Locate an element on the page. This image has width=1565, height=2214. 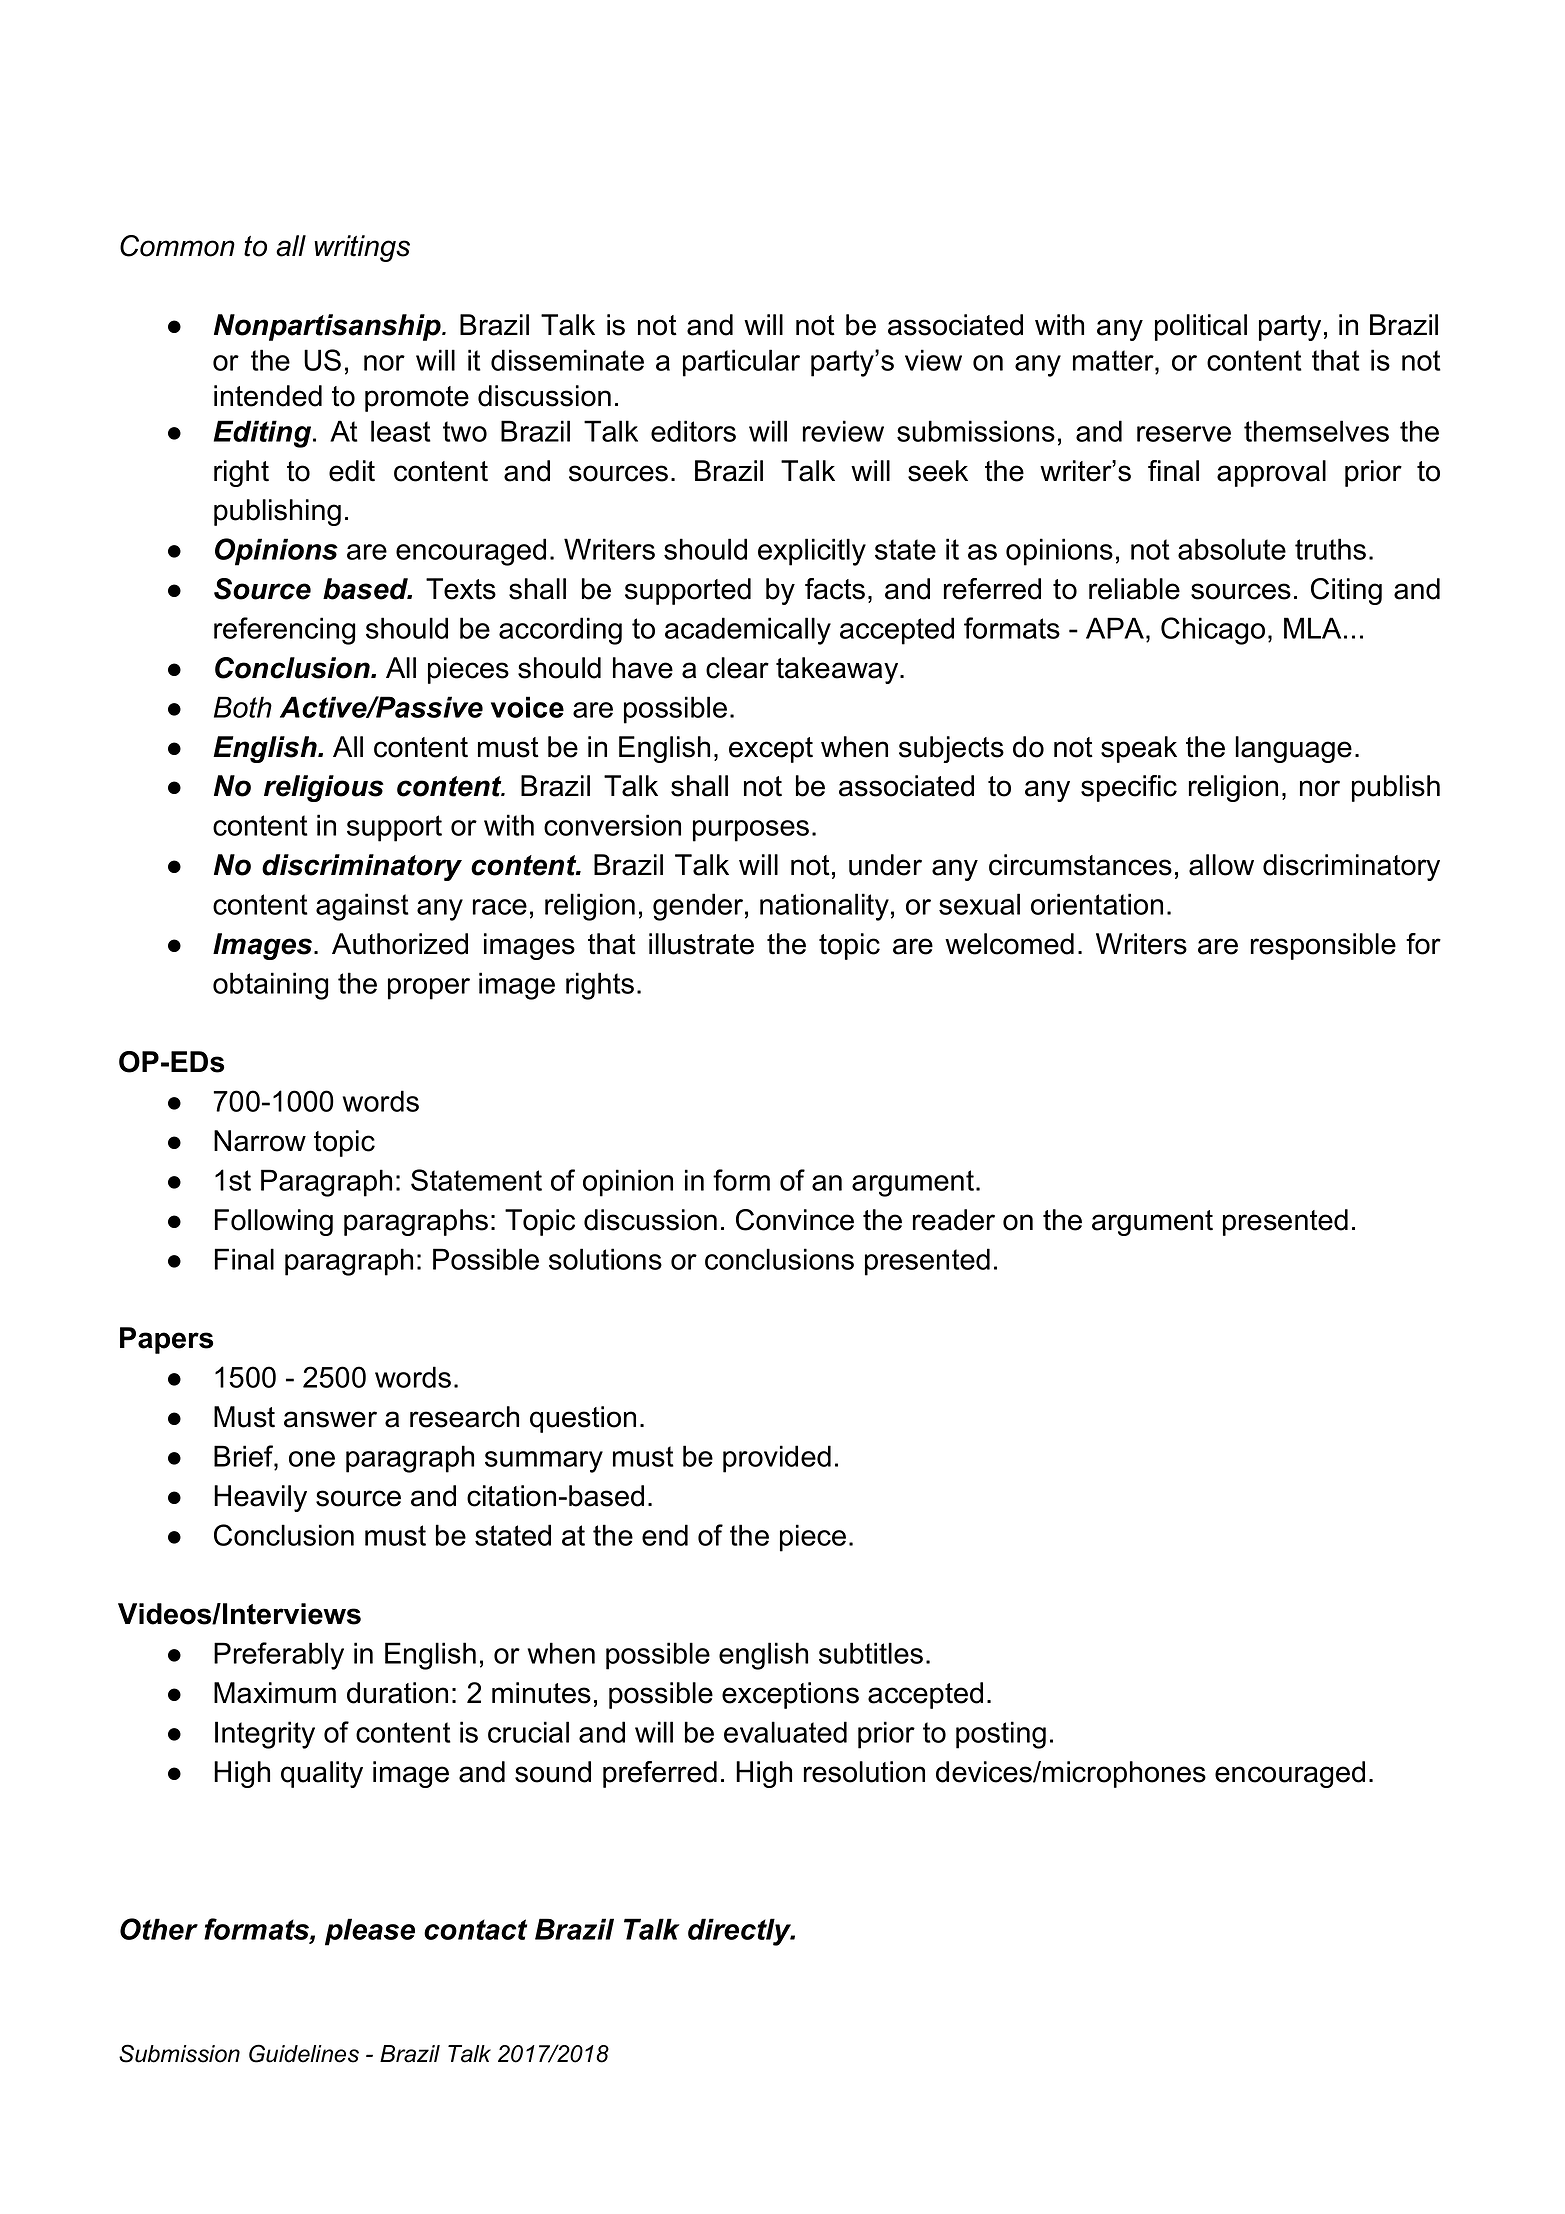
Heavily is located at coordinates (260, 1498).
